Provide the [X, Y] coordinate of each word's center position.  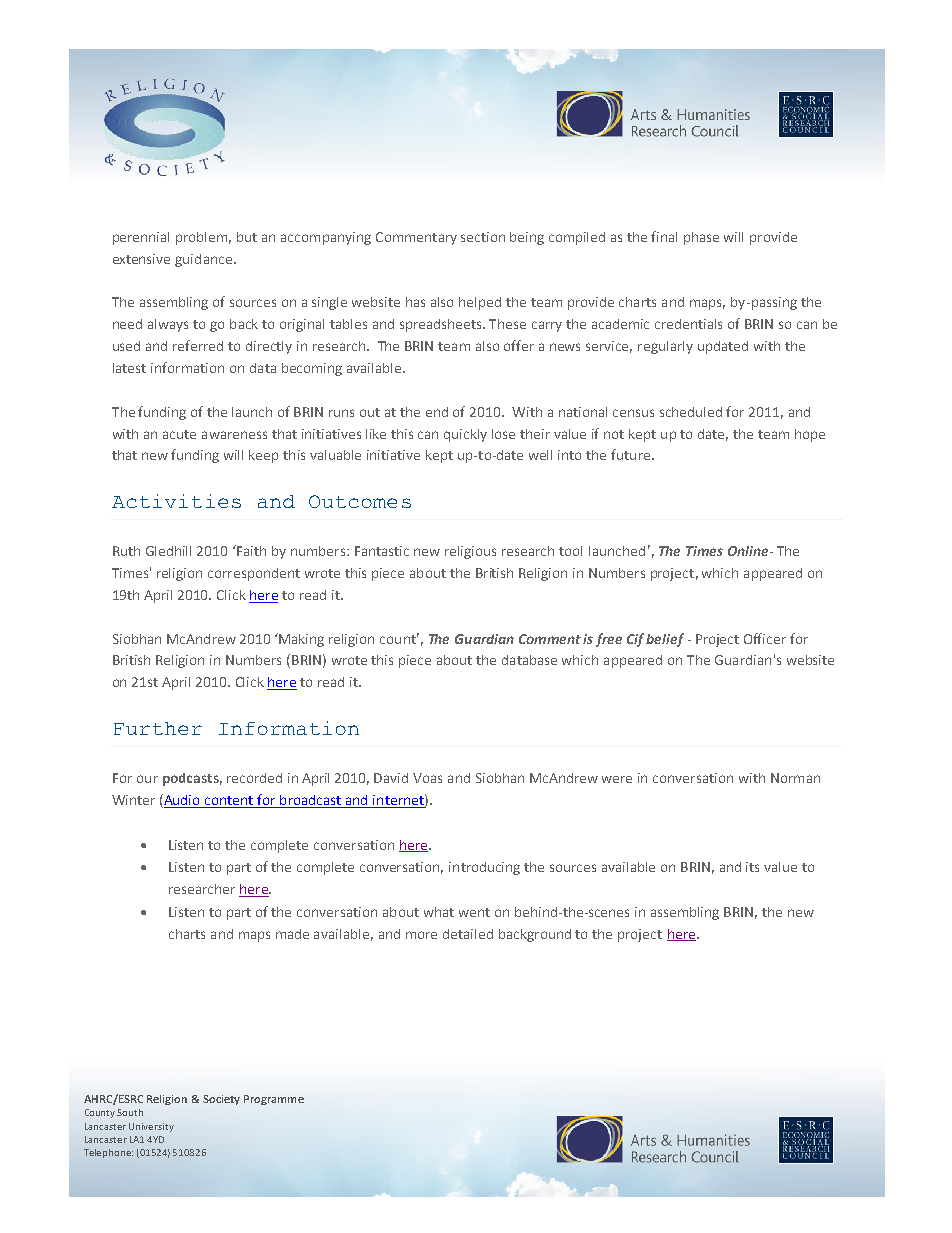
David [391, 778]
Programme [274, 1100]
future [630, 454]
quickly [465, 435]
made [292, 934]
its [752, 867]
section [483, 237]
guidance [203, 260]
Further [158, 728]
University [151, 1127]
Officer [765, 638]
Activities [176, 501]
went [474, 912]
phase [701, 238]
